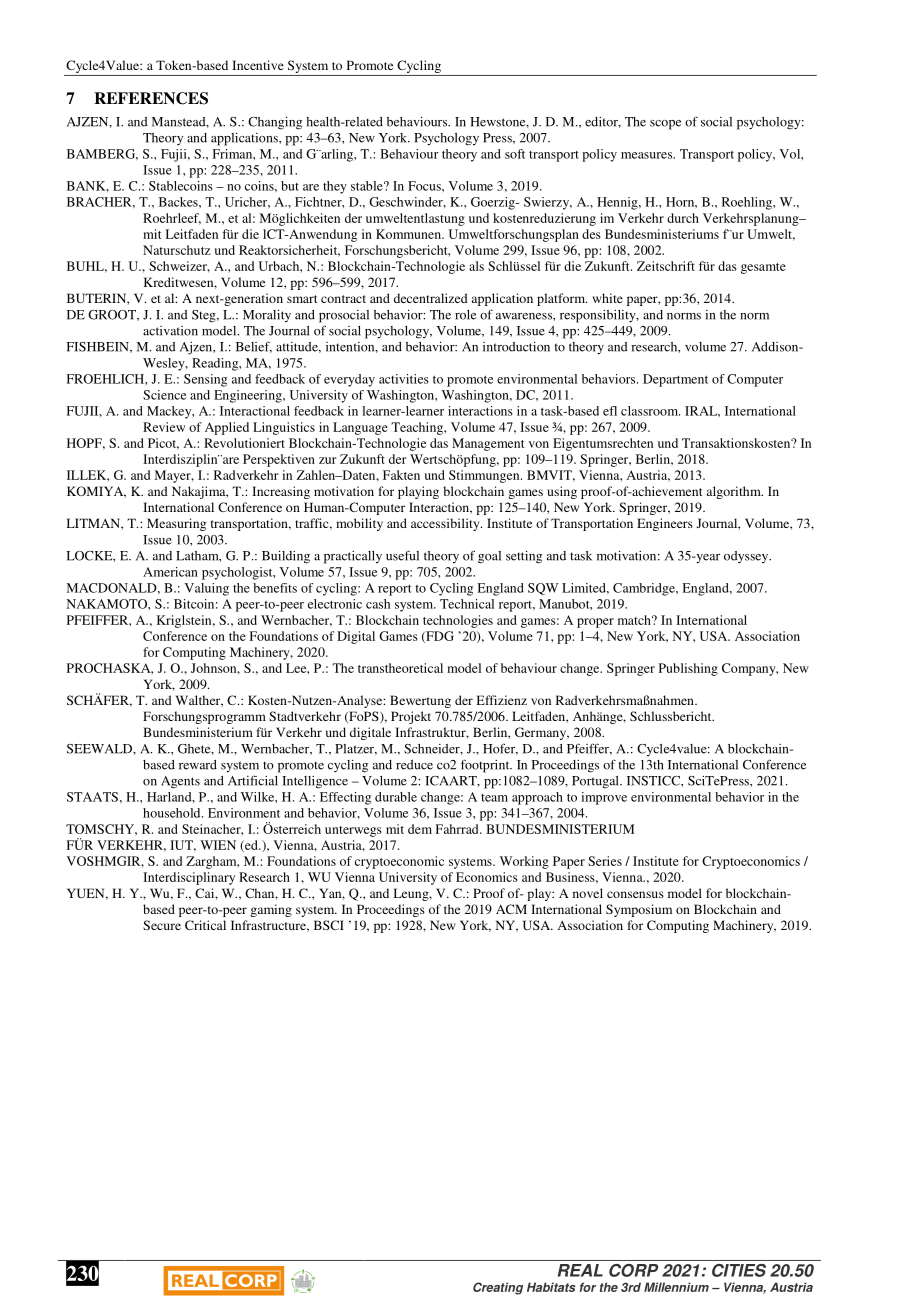 The height and width of the image is (1308, 924). Describe the element at coordinates (675, 380) in the image. I see `Department` at that location.
